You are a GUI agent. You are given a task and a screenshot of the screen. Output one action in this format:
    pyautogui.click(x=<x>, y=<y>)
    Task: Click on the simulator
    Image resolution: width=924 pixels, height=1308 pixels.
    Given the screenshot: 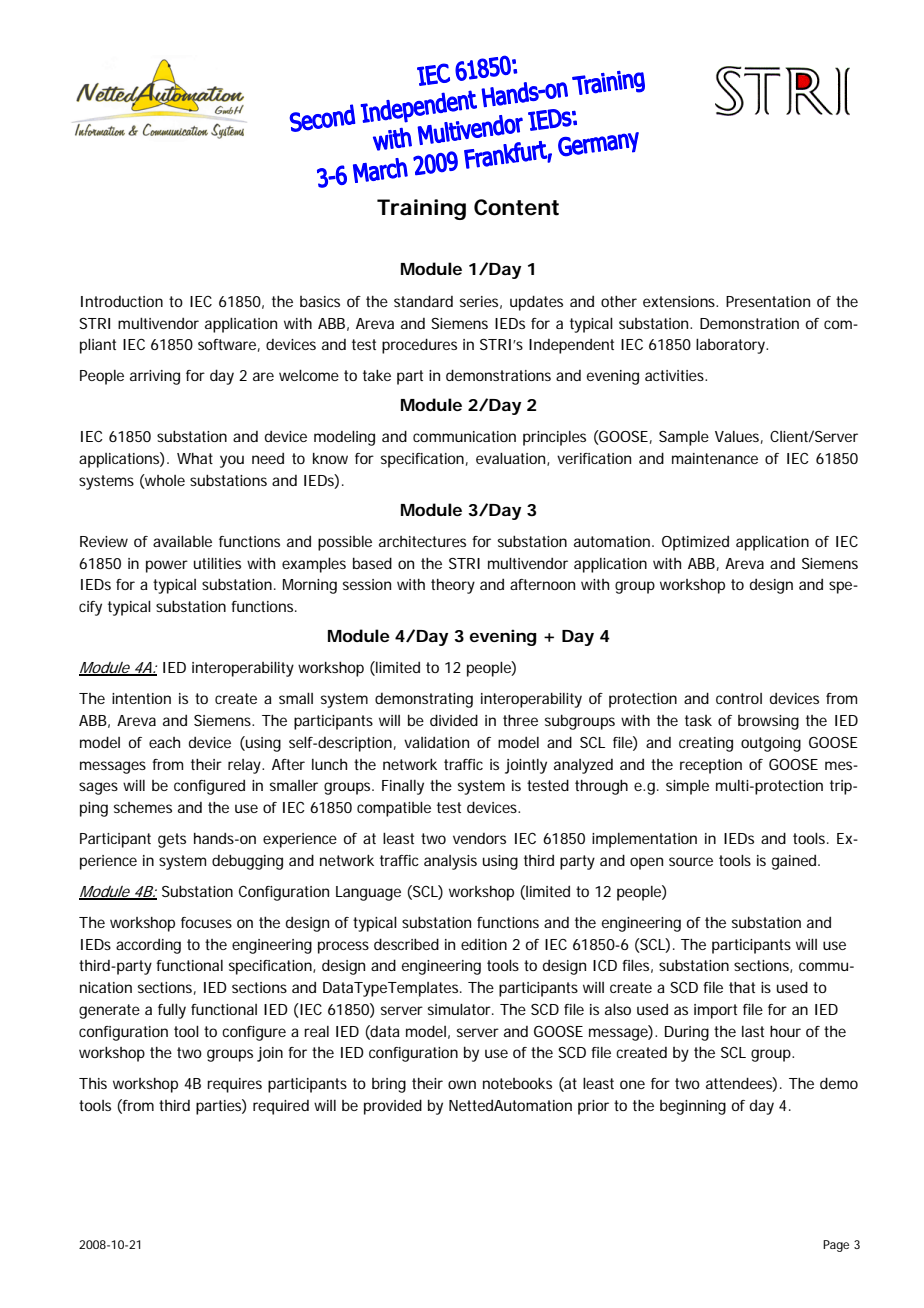 What is the action you would take?
    pyautogui.click(x=461, y=1009)
